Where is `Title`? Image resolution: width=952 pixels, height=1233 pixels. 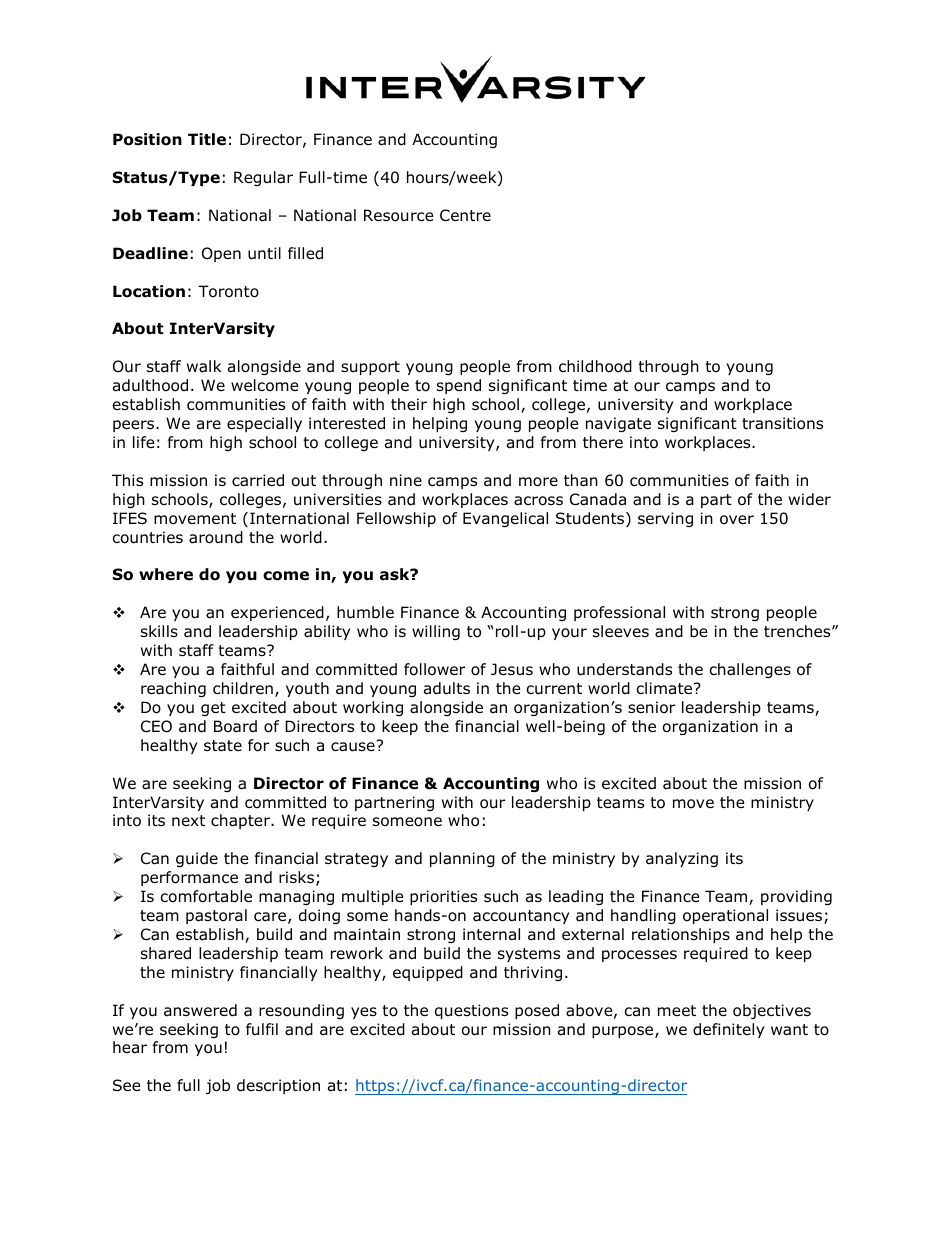 Title is located at coordinates (207, 139).
